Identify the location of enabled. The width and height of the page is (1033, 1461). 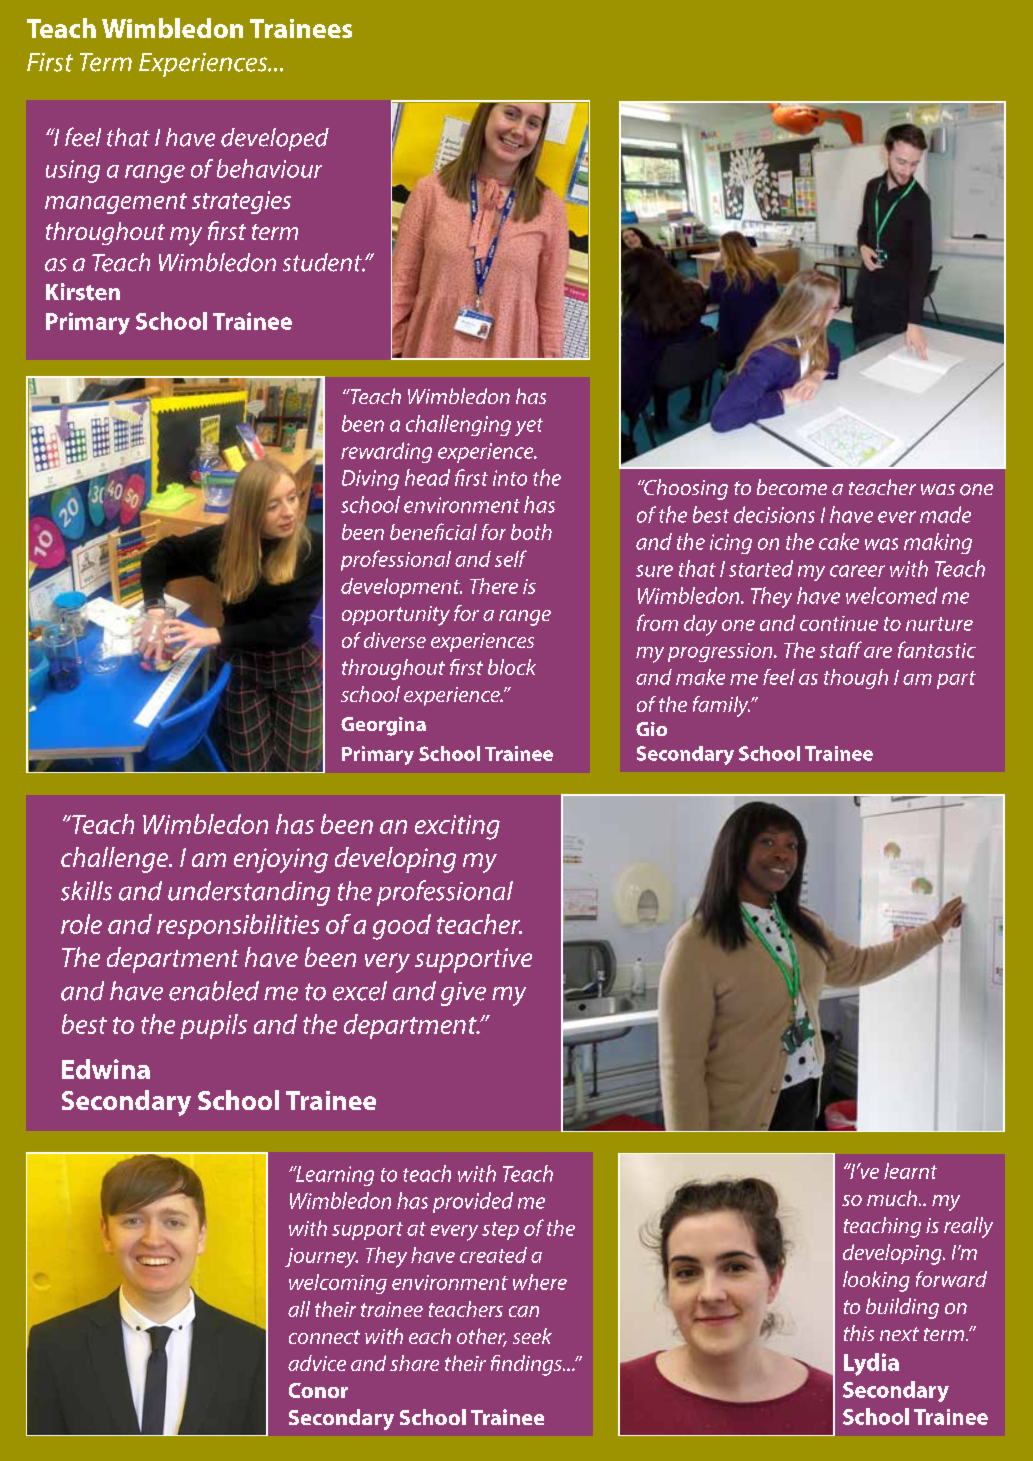
(214, 991).
